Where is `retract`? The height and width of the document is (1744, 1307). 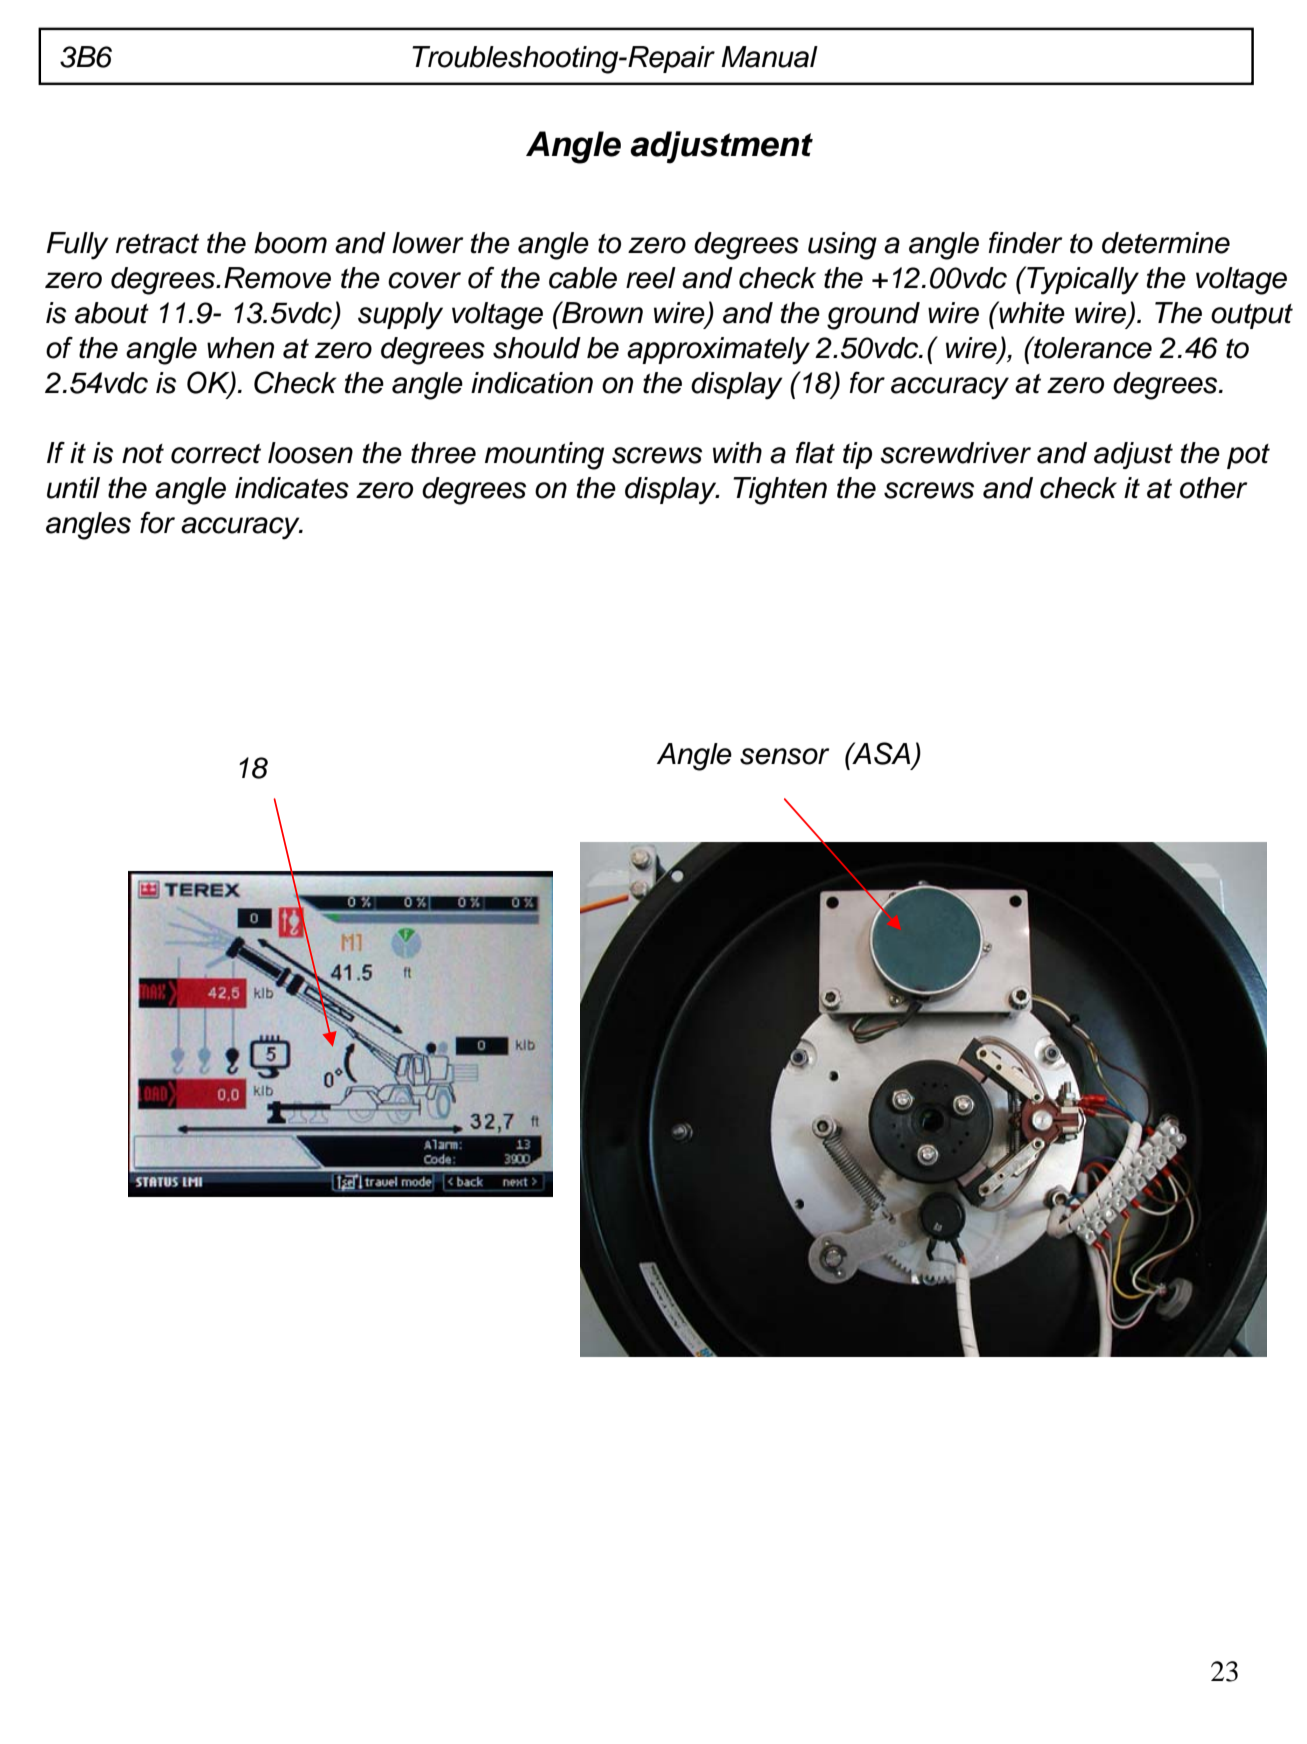
retract is located at coordinates (157, 244).
